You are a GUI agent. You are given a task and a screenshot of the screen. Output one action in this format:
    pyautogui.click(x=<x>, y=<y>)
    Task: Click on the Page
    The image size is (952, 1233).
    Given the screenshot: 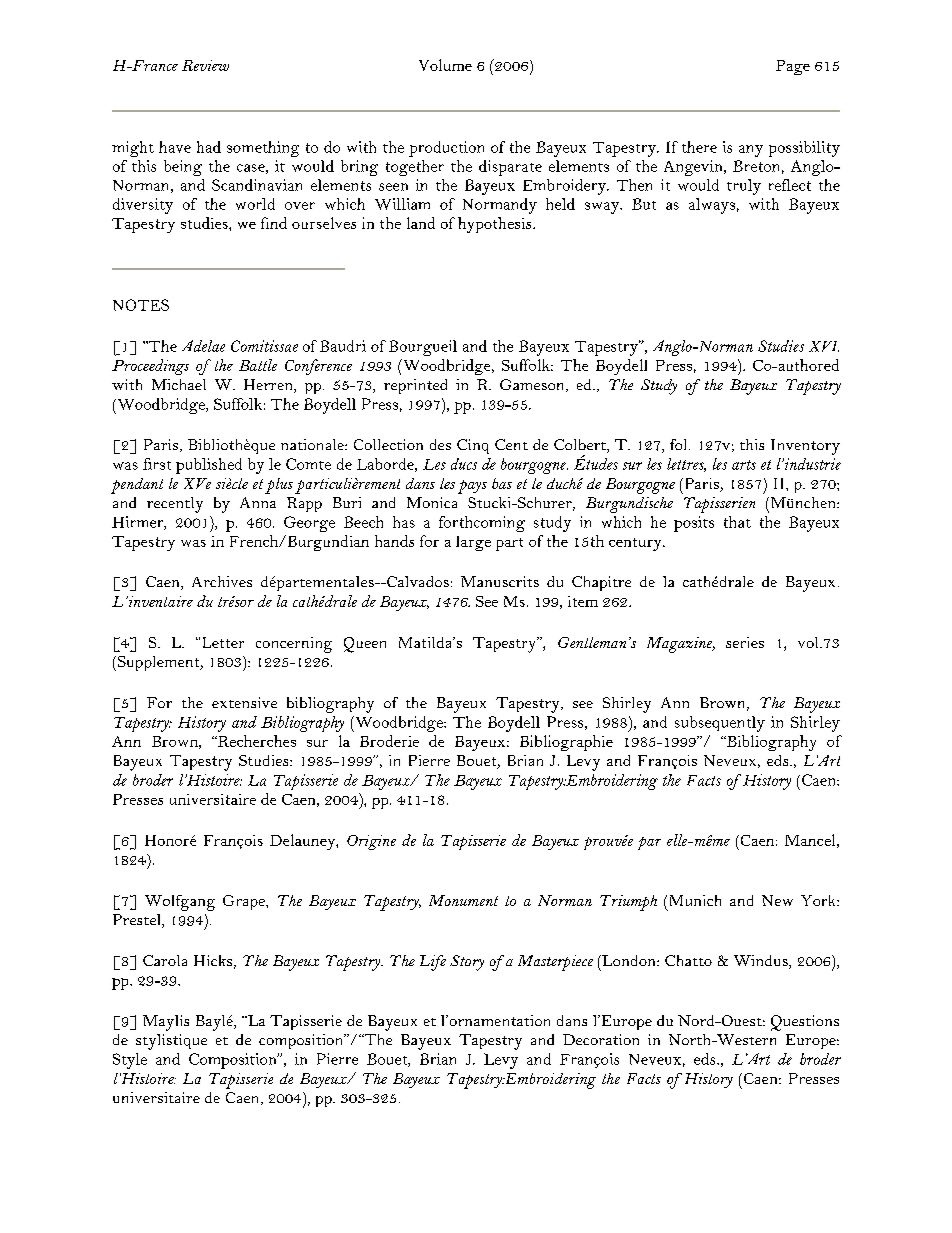 What is the action you would take?
    pyautogui.click(x=793, y=67)
